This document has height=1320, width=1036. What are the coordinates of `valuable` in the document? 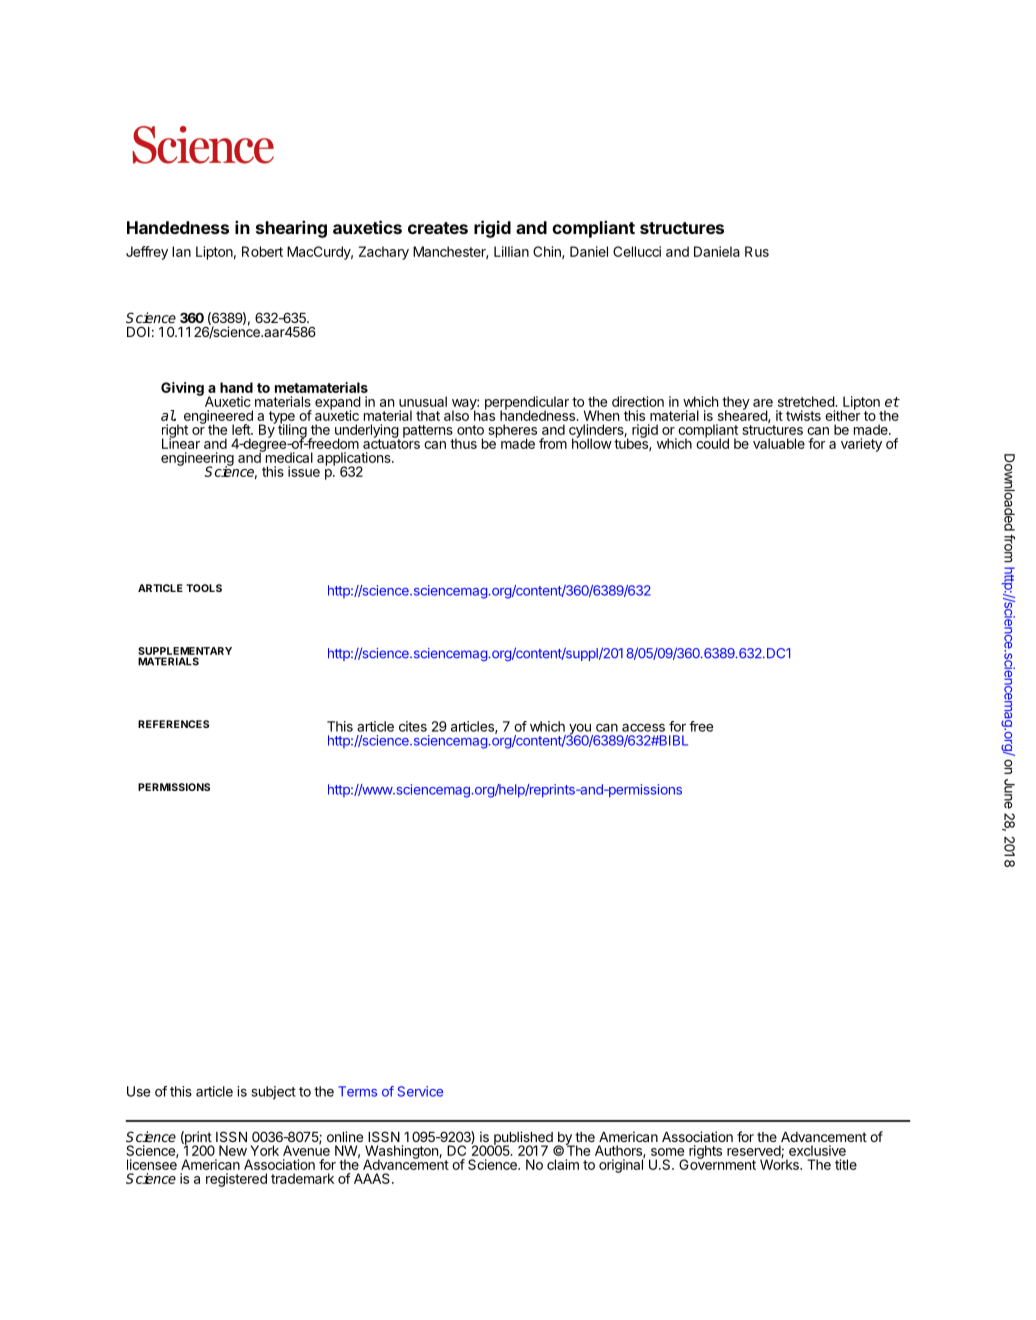 It's located at (779, 443).
